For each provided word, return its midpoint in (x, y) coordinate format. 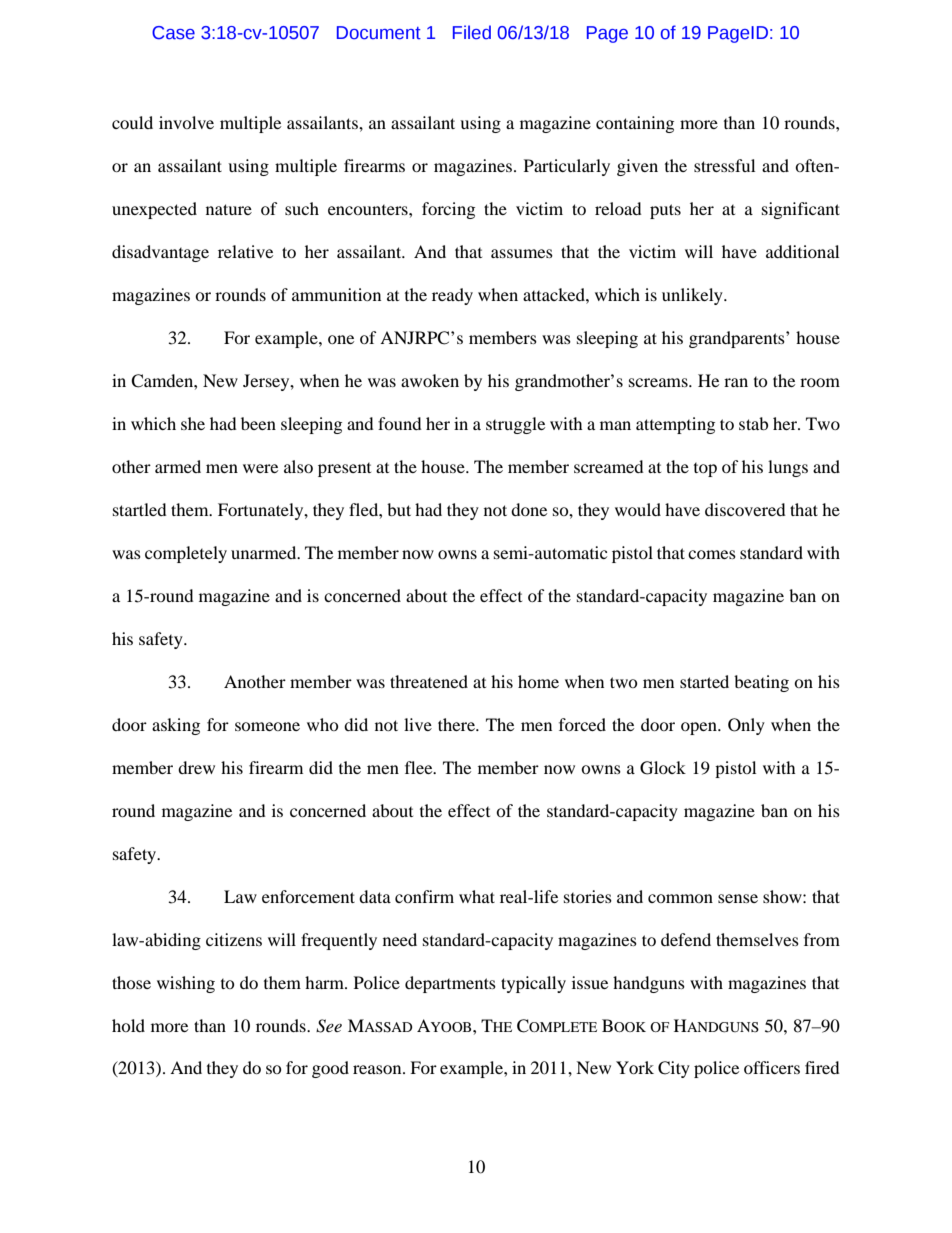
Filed (472, 32)
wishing (186, 984)
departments (450, 984)
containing (635, 124)
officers (772, 1067)
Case (173, 33)
